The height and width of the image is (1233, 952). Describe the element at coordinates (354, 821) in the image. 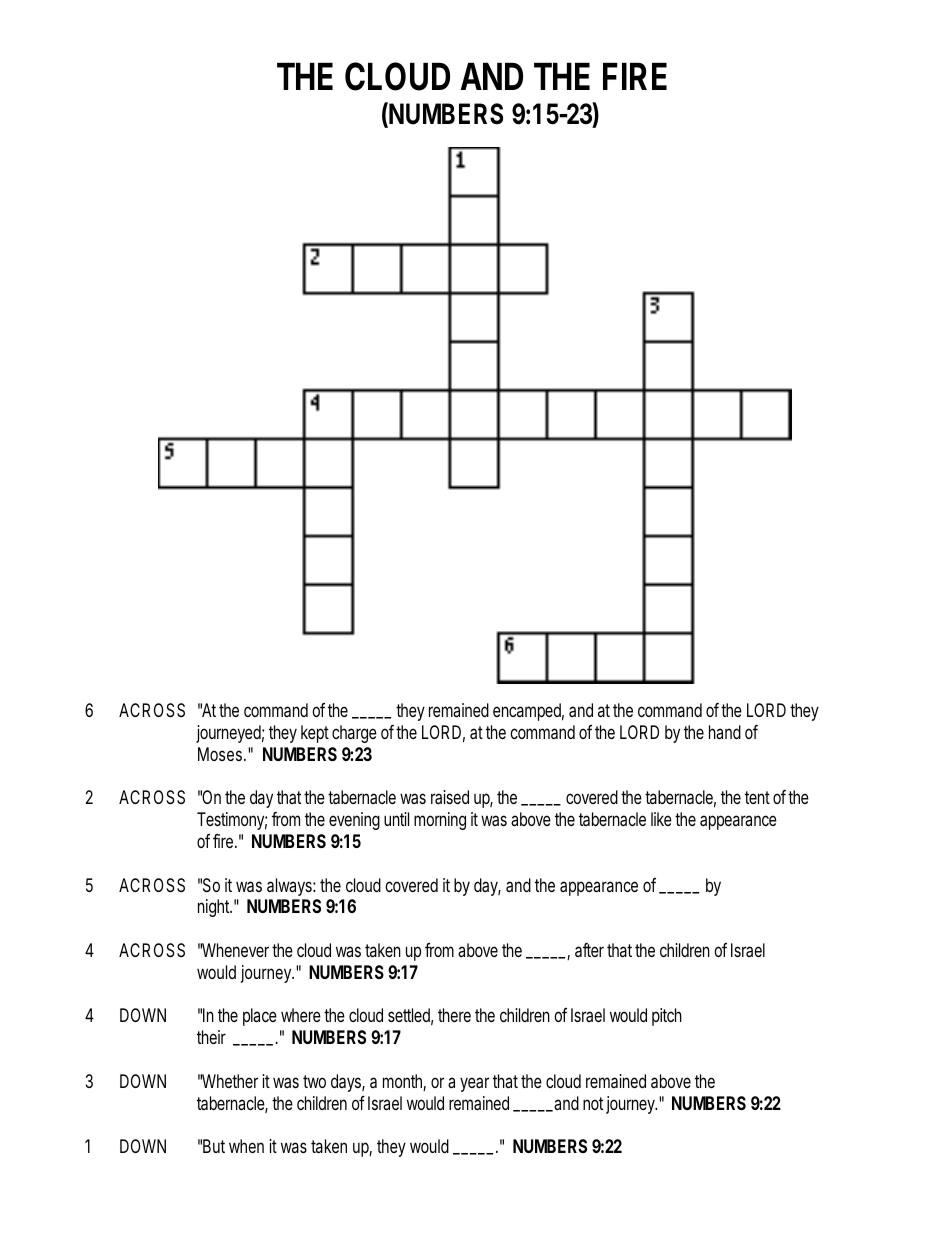

I see `evening` at that location.
